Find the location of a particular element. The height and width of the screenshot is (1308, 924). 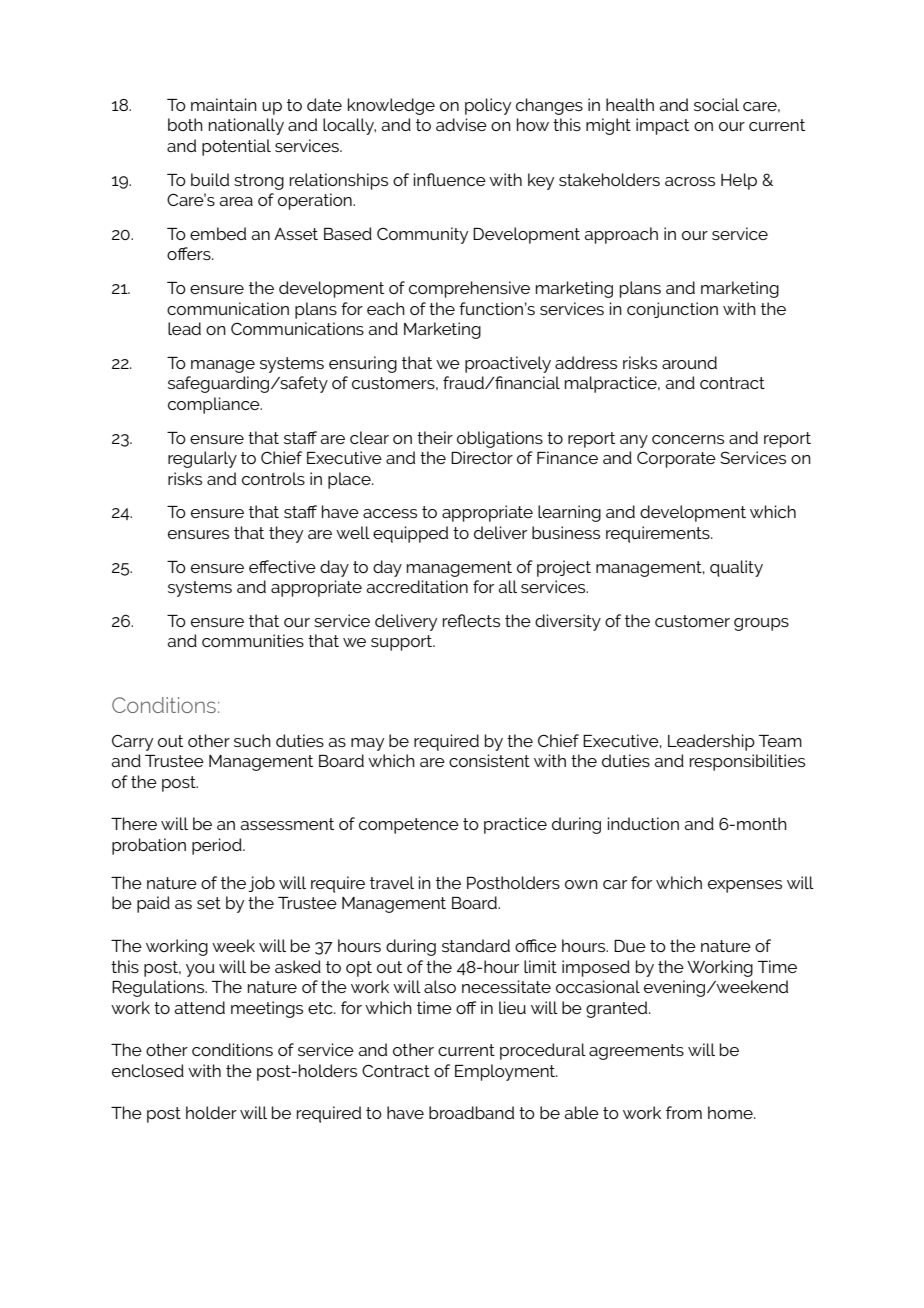

both is located at coordinates (185, 124).
